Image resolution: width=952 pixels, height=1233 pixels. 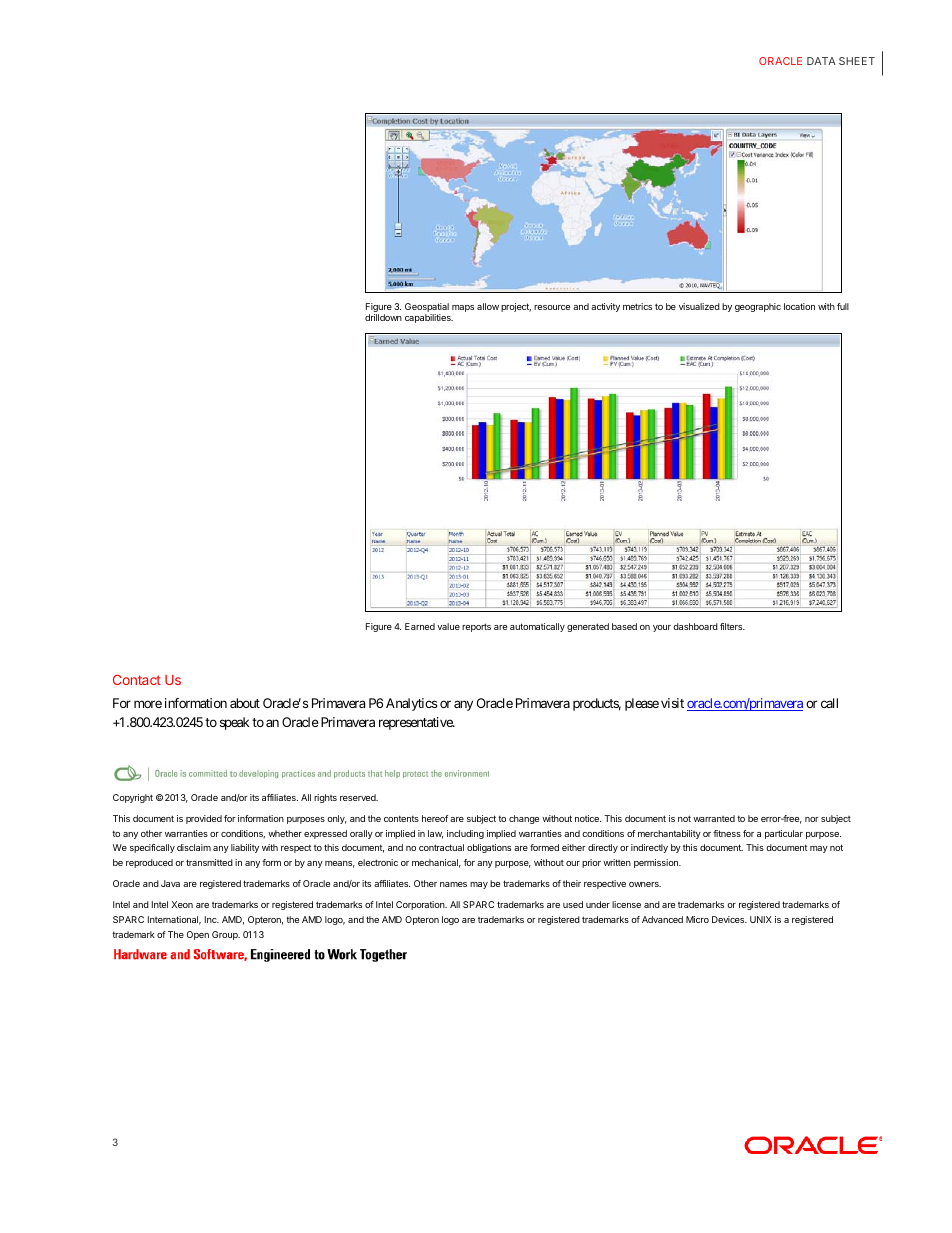 I want to click on allow, so click(x=488, y=306).
